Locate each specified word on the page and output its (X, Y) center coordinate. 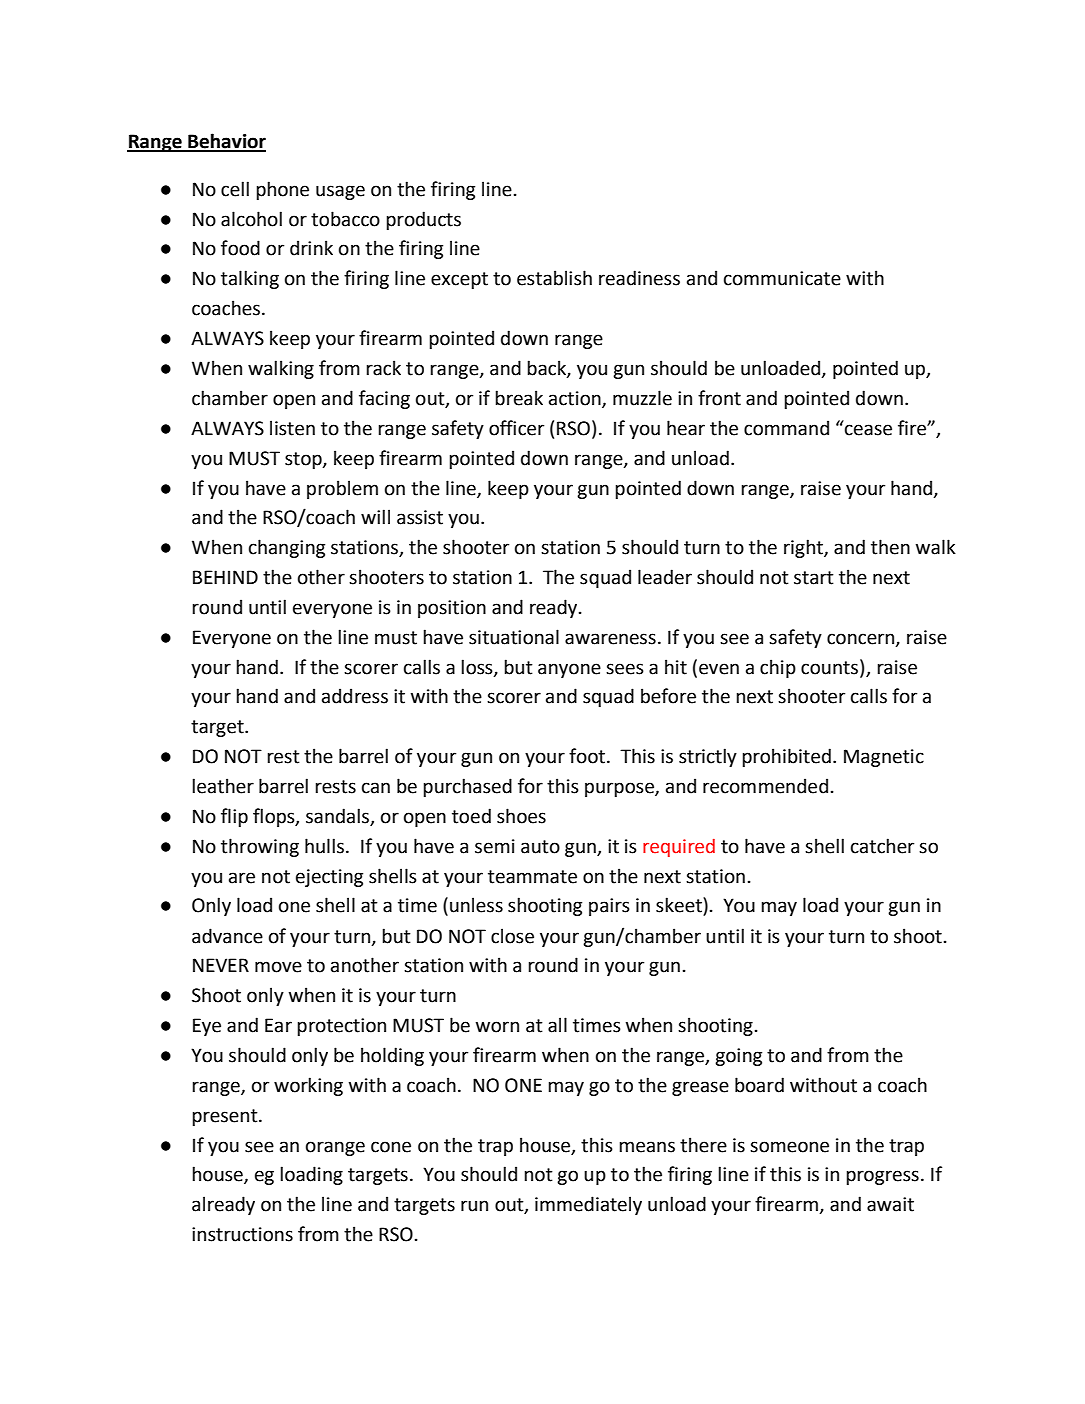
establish (554, 278)
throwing (260, 847)
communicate (782, 278)
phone (282, 190)
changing (287, 548)
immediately (588, 1205)
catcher (882, 846)
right (804, 548)
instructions (242, 1234)
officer (516, 428)
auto (540, 847)
